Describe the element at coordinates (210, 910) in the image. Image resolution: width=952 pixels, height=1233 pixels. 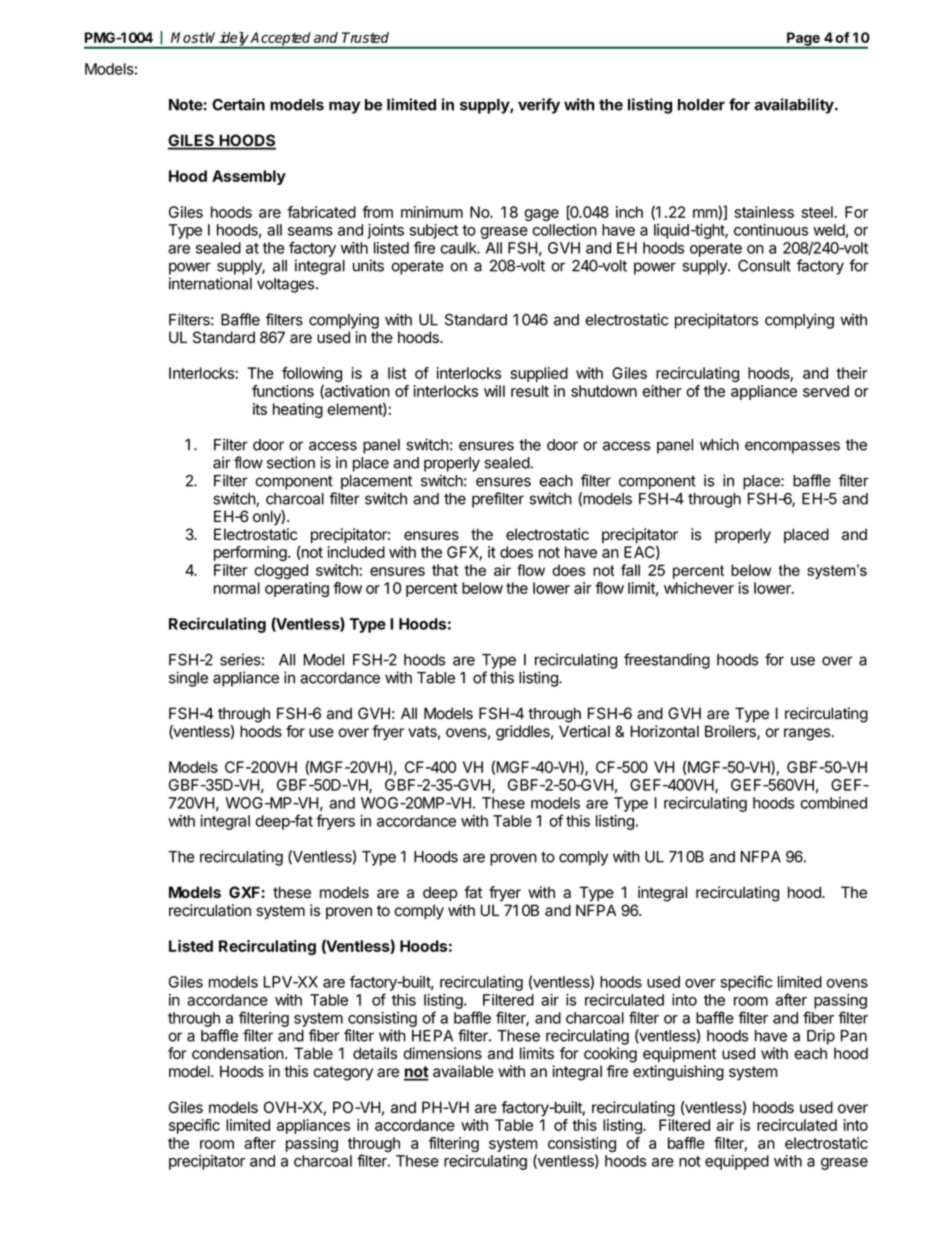
I see `recirculation` at that location.
